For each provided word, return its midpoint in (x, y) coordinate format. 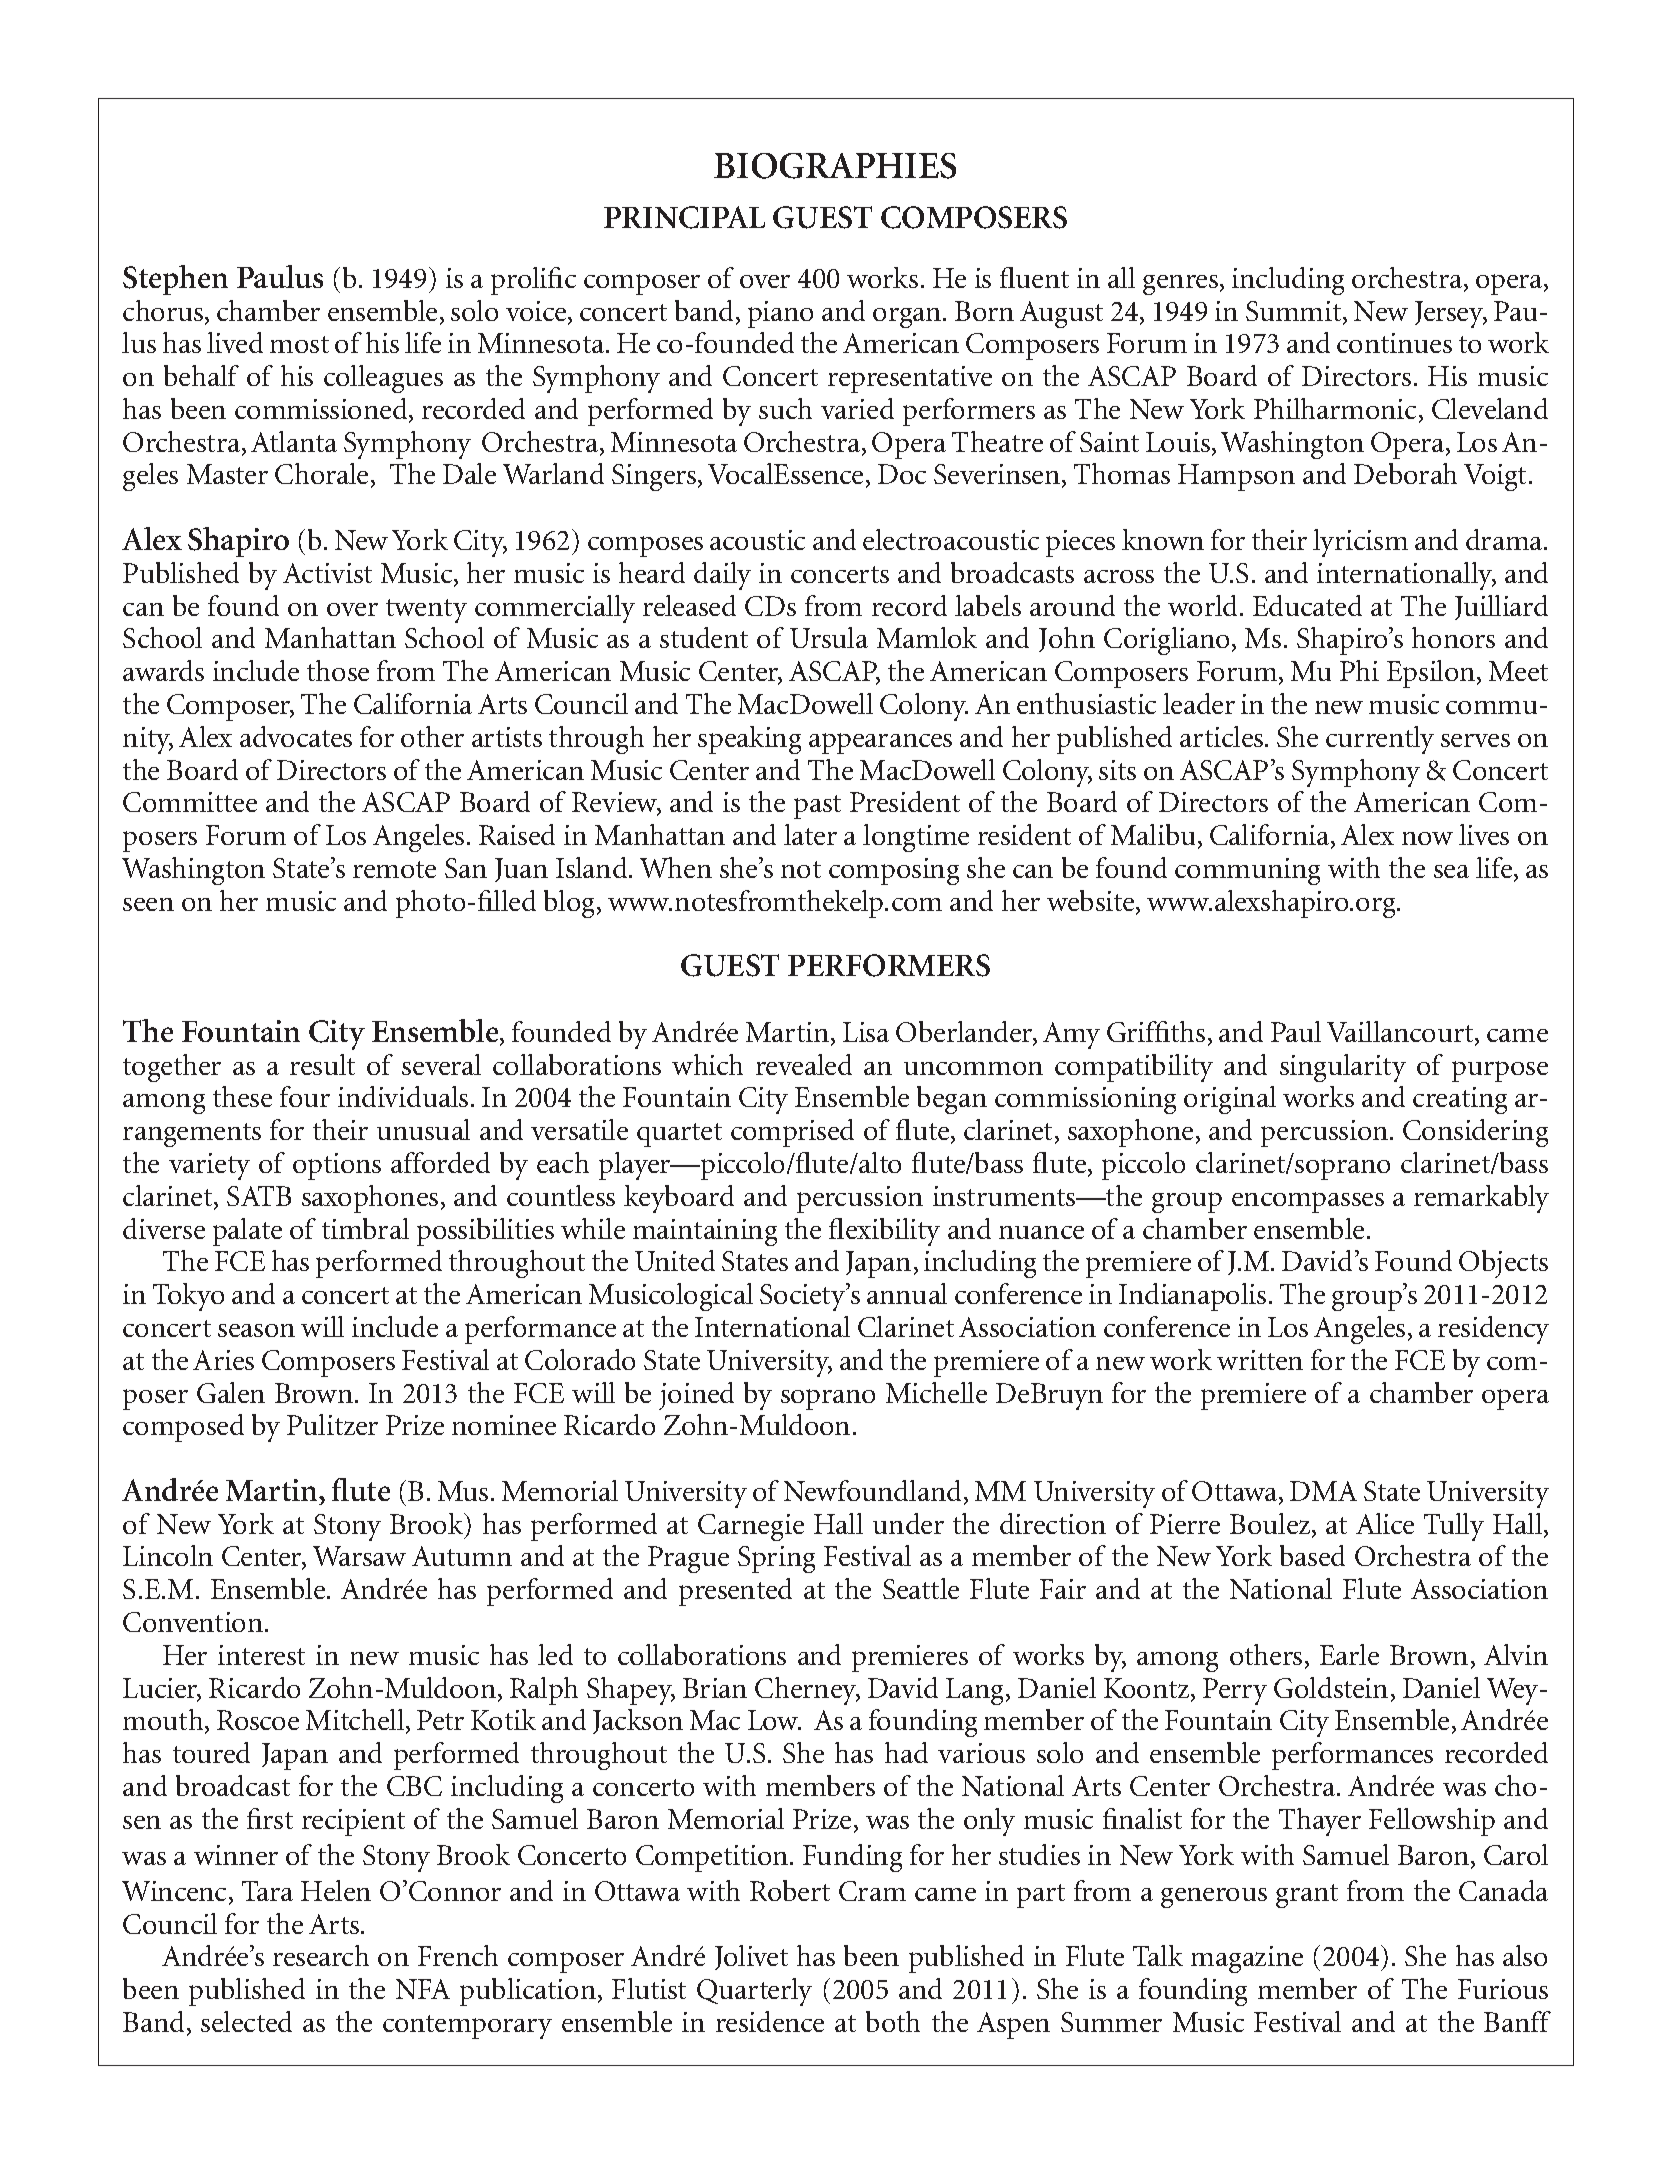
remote (394, 869)
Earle (1349, 1654)
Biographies (835, 166)
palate (247, 1232)
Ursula (829, 637)
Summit (1295, 312)
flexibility (884, 1232)
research (321, 1955)
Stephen (175, 280)
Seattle (921, 1588)
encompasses (1308, 1202)
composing (894, 871)
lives (1484, 834)
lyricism (1360, 543)
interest (261, 1655)
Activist (327, 573)
